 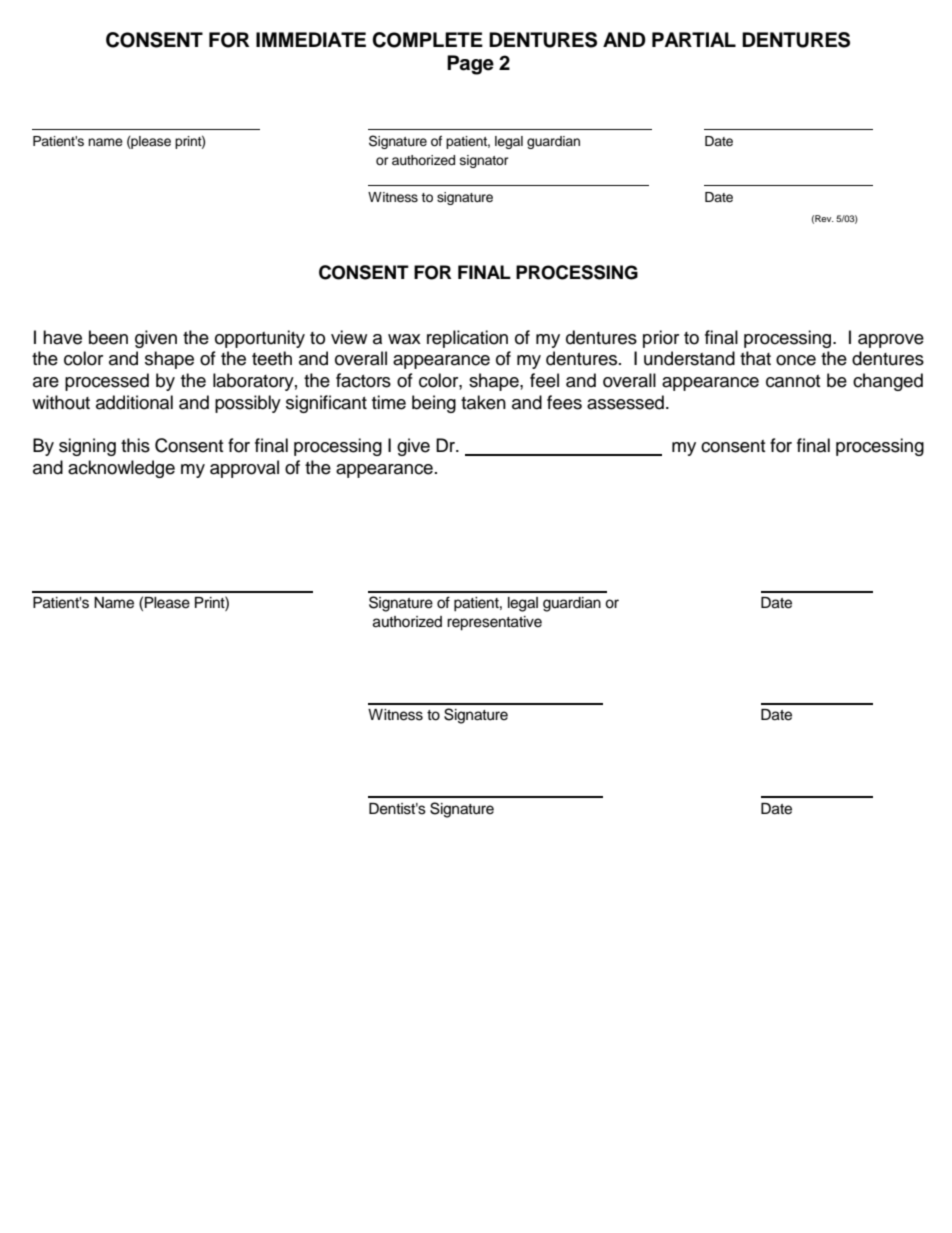 What do you see at coordinates (625, 402) in the document?
I see `assessed` at bounding box center [625, 402].
